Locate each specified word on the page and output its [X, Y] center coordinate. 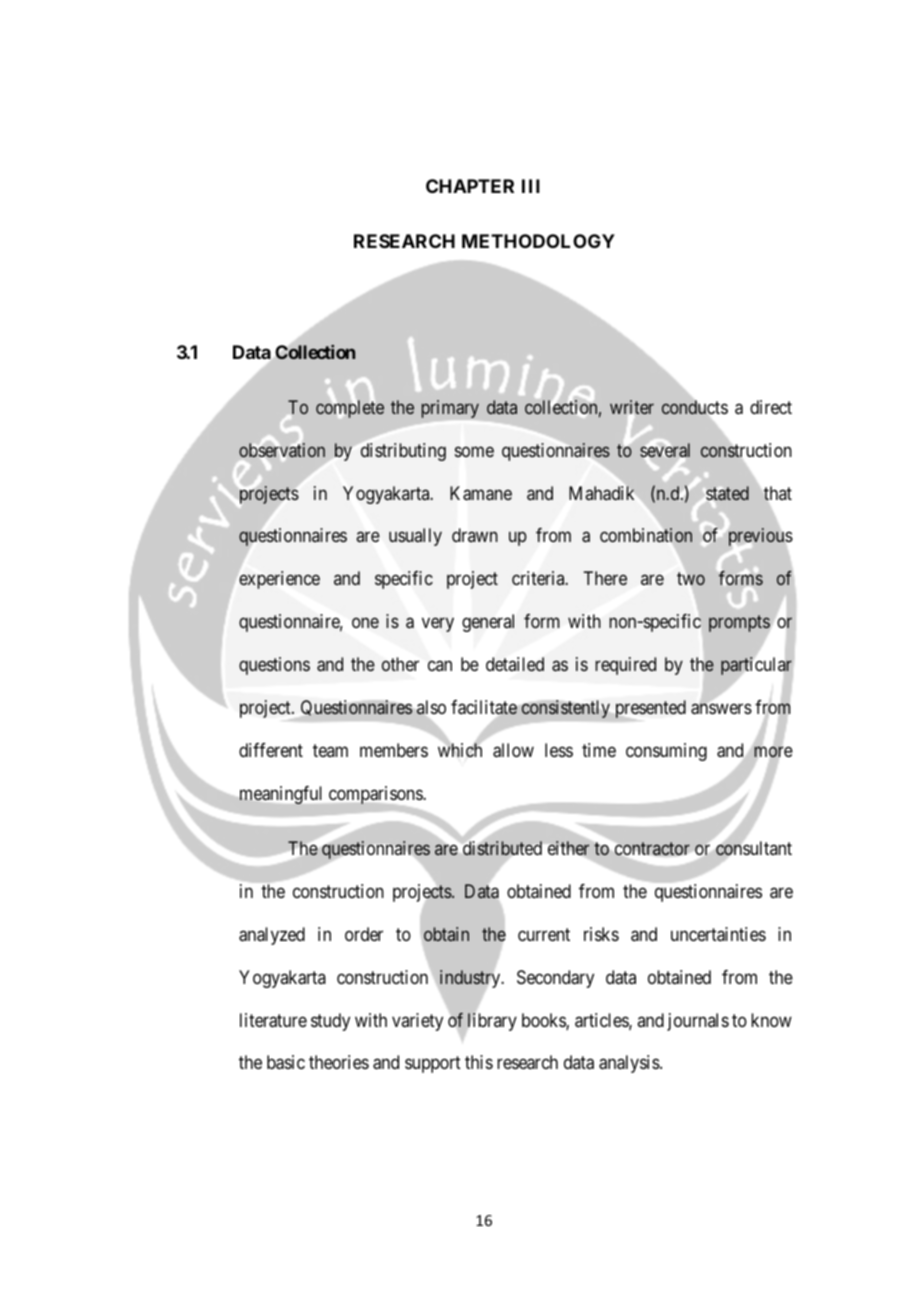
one [365, 622]
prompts [740, 625]
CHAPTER [470, 186]
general [488, 623]
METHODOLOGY [538, 241]
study [330, 1022]
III [531, 186]
